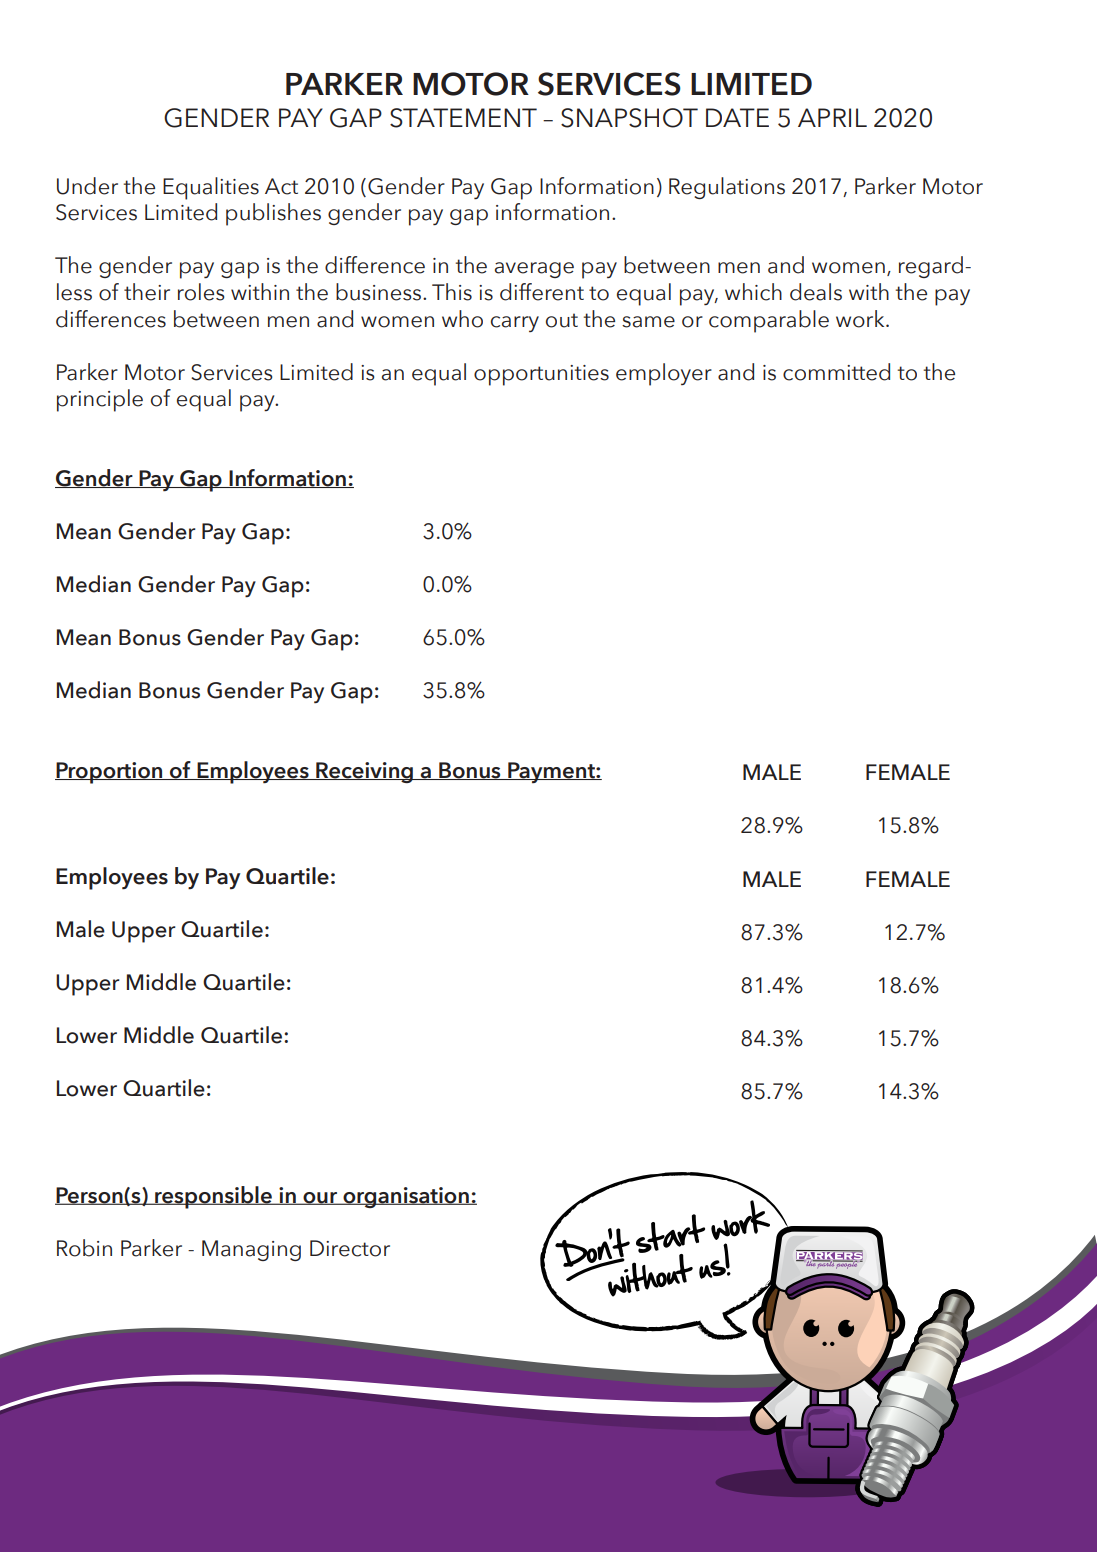 The width and height of the screenshot is (1097, 1552). Describe the element at coordinates (737, 117) in the screenshot. I see `DATE` at that location.
